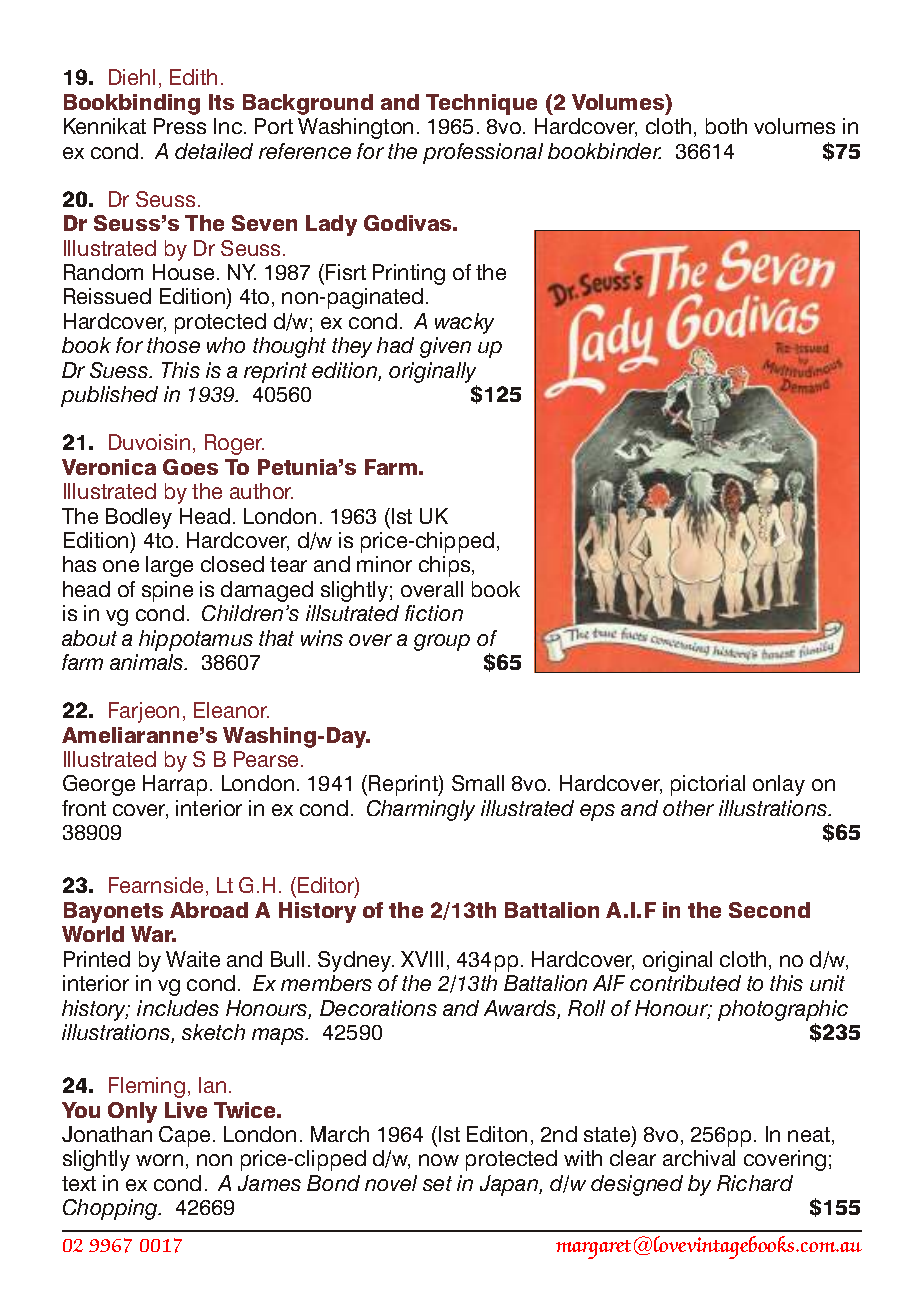  What do you see at coordinates (708, 785) in the screenshot?
I see `pictorial` at bounding box center [708, 785].
